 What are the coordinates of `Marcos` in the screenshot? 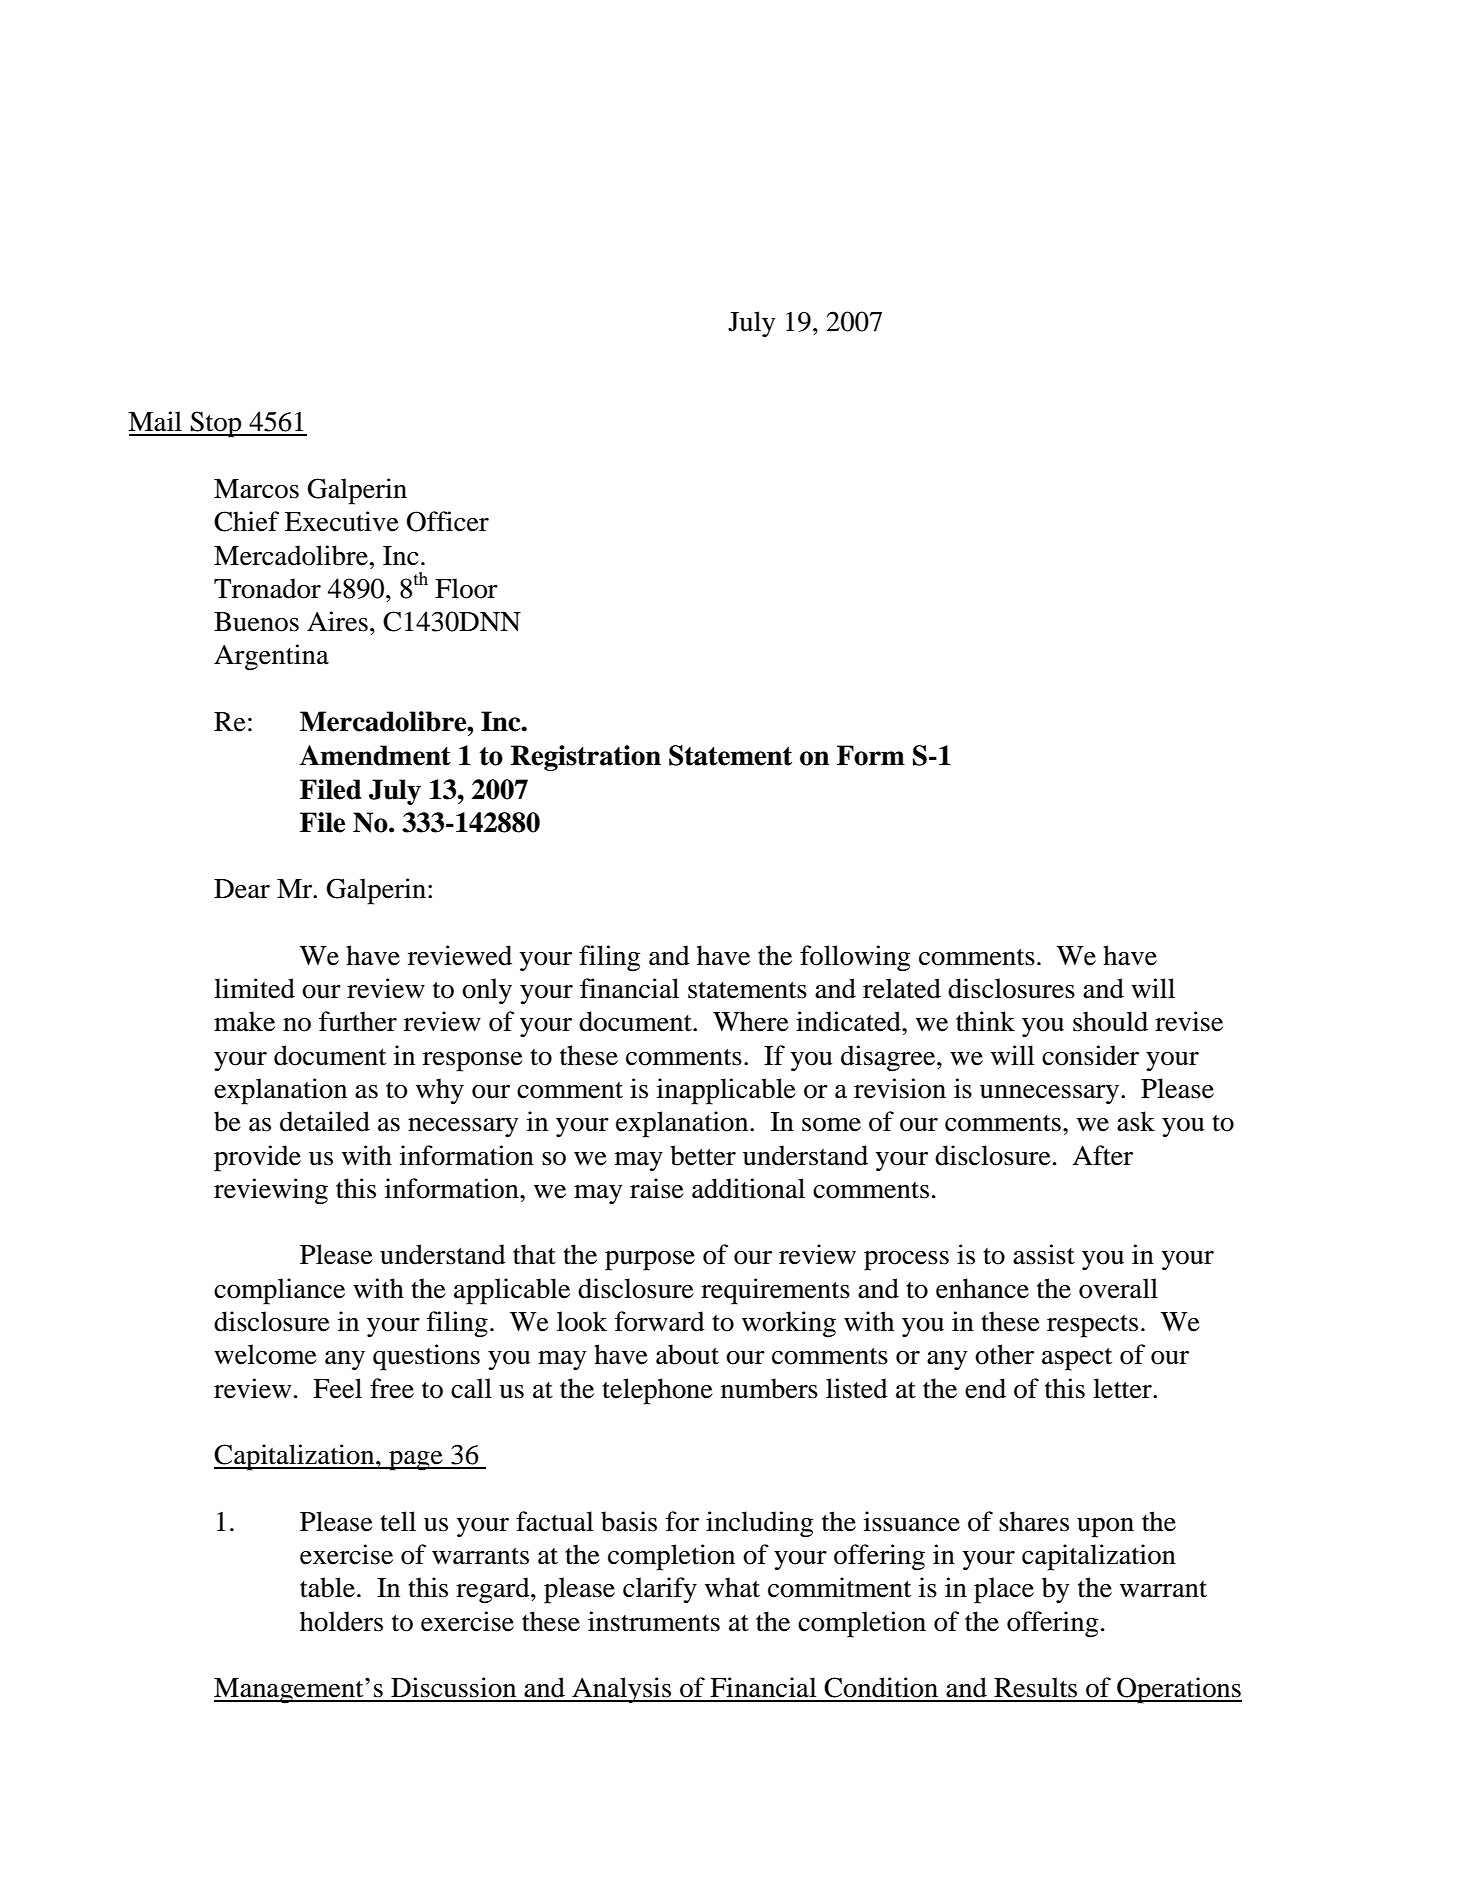 It's located at (256, 489).
